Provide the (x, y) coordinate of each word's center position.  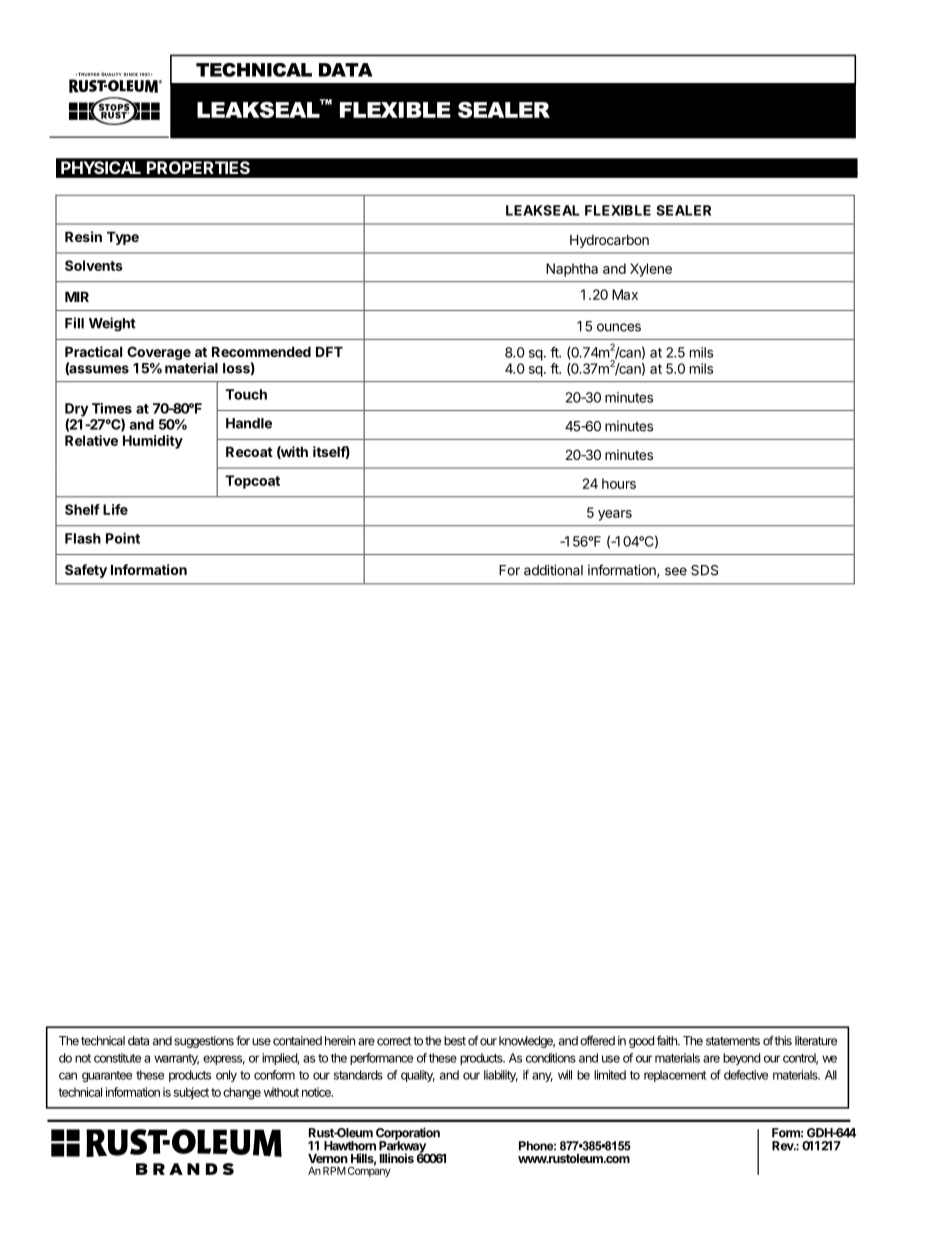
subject (191, 1093)
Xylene (651, 270)
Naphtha (572, 270)
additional (553, 570)
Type (123, 238)
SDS (704, 570)
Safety (86, 571)
